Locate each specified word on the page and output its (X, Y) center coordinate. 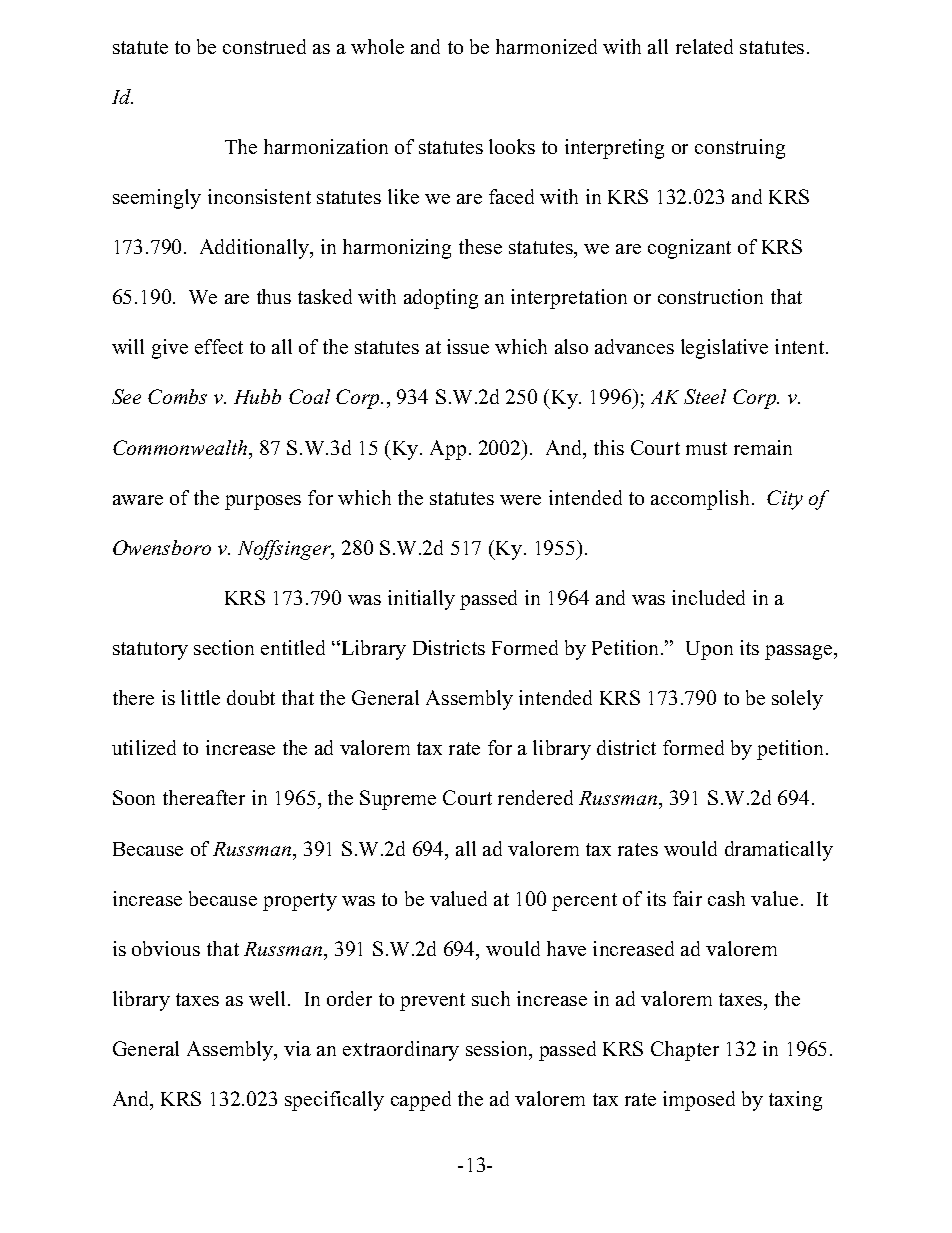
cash (726, 898)
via (297, 1048)
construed (264, 46)
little (200, 697)
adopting (441, 299)
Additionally (256, 249)
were (520, 500)
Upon (709, 650)
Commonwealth (181, 447)
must (706, 448)
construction (710, 296)
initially (421, 600)
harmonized (546, 46)
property (300, 902)
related (704, 46)
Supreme (398, 800)
